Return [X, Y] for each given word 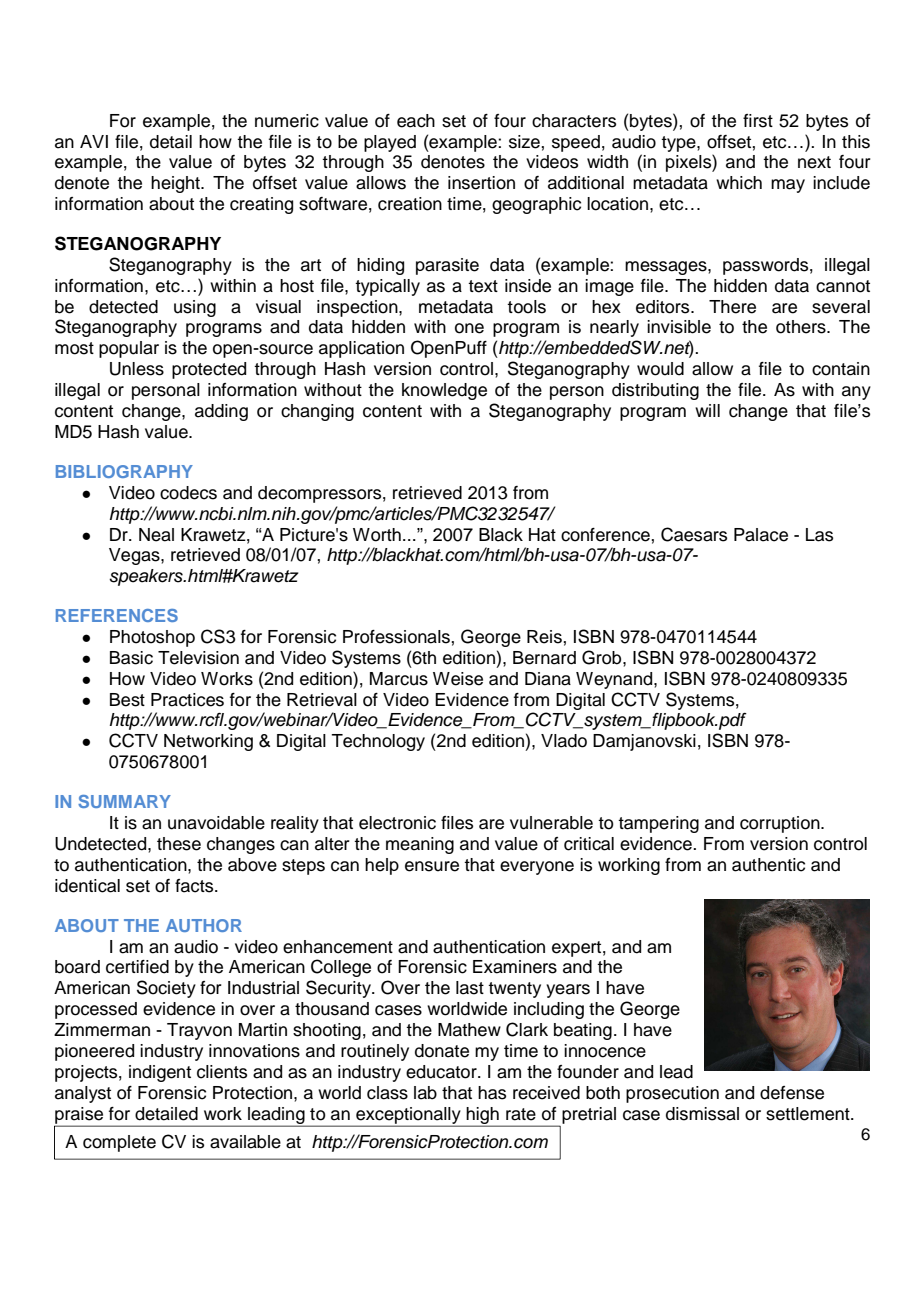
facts [195, 886]
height [176, 184]
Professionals [396, 637]
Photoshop [152, 638]
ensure [432, 866]
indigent [160, 1073]
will [707, 410]
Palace [761, 535]
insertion [481, 183]
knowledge [444, 391]
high [483, 1116]
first [758, 121]
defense [792, 1093]
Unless [137, 369]
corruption [781, 824]
